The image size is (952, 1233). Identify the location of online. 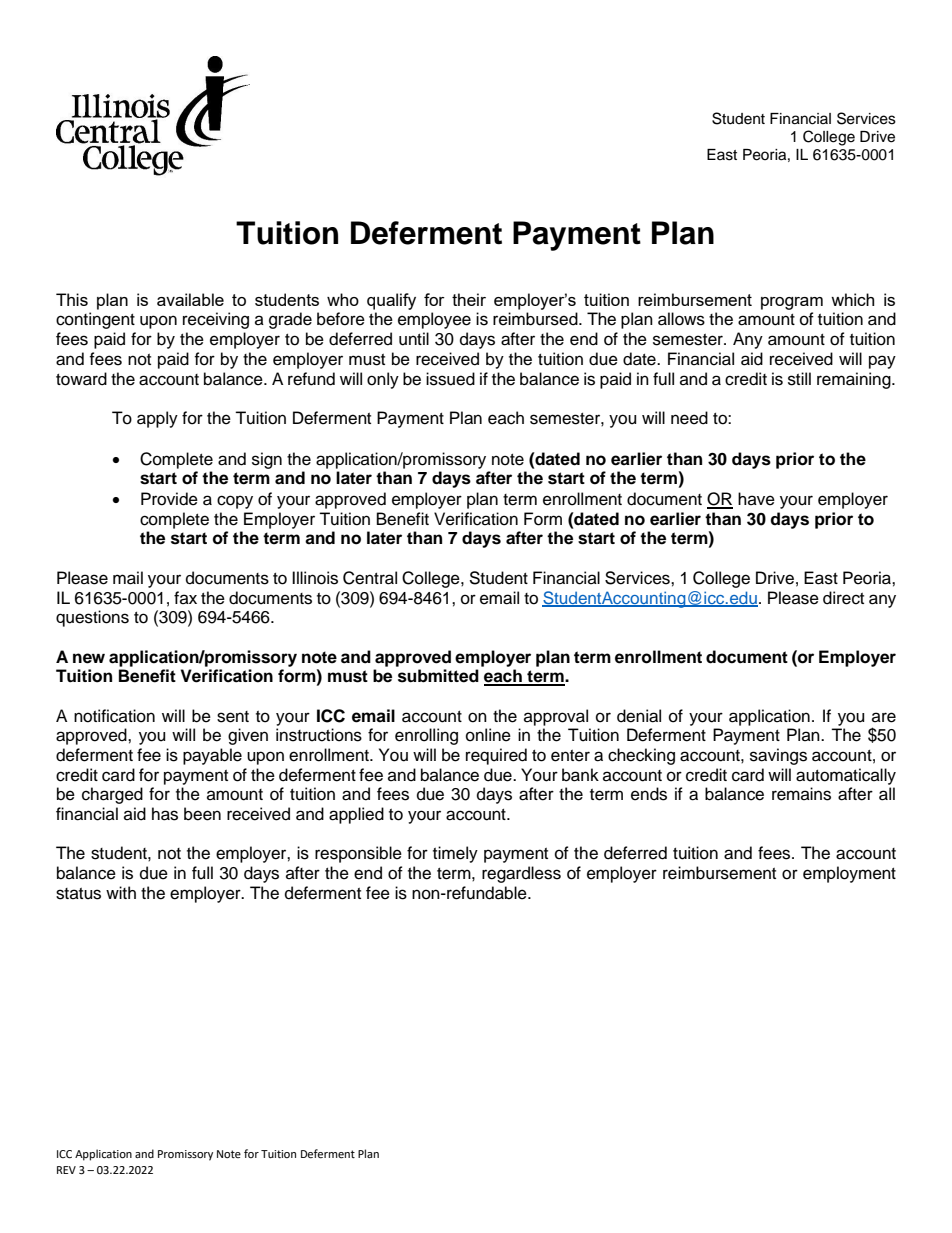
(488, 735).
